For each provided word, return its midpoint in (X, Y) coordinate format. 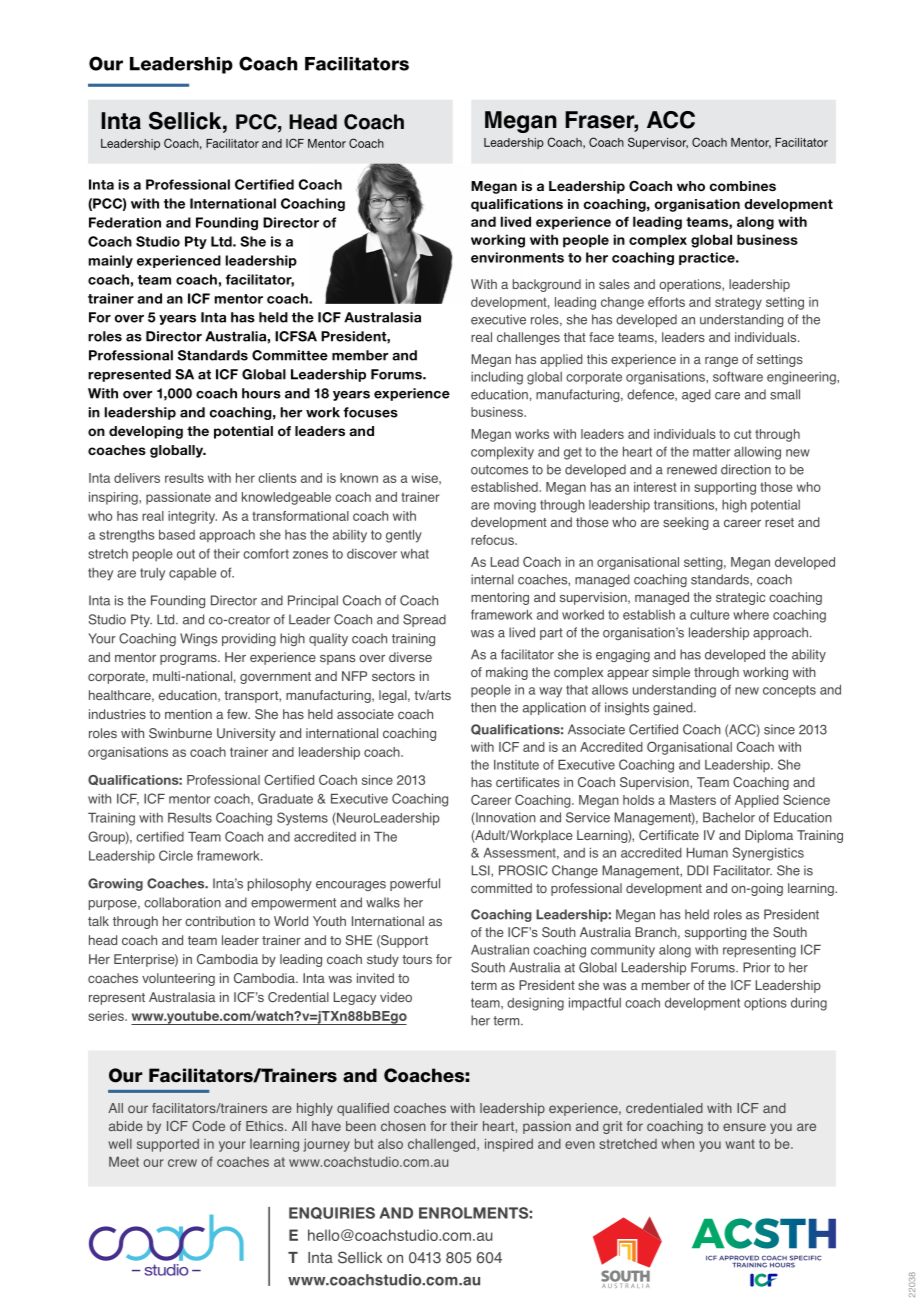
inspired (509, 1145)
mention (188, 714)
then (483, 707)
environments (517, 257)
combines (743, 186)
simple (671, 673)
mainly (111, 261)
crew (182, 1163)
